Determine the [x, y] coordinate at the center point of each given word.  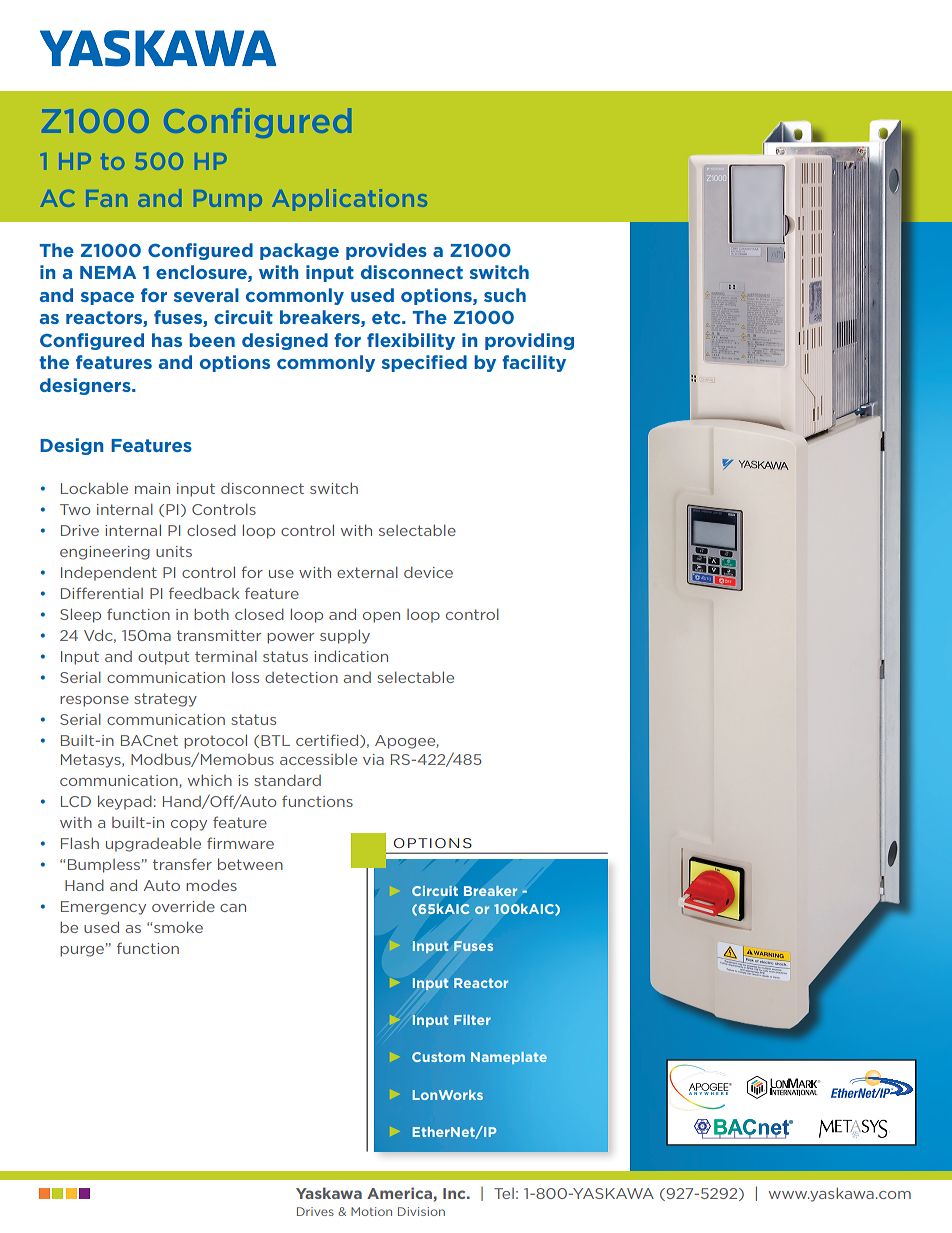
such [505, 295]
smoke [178, 927]
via [373, 759]
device [428, 572]
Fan [107, 198]
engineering [105, 553]
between [250, 864]
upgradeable [153, 844]
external [367, 572]
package [299, 251]
